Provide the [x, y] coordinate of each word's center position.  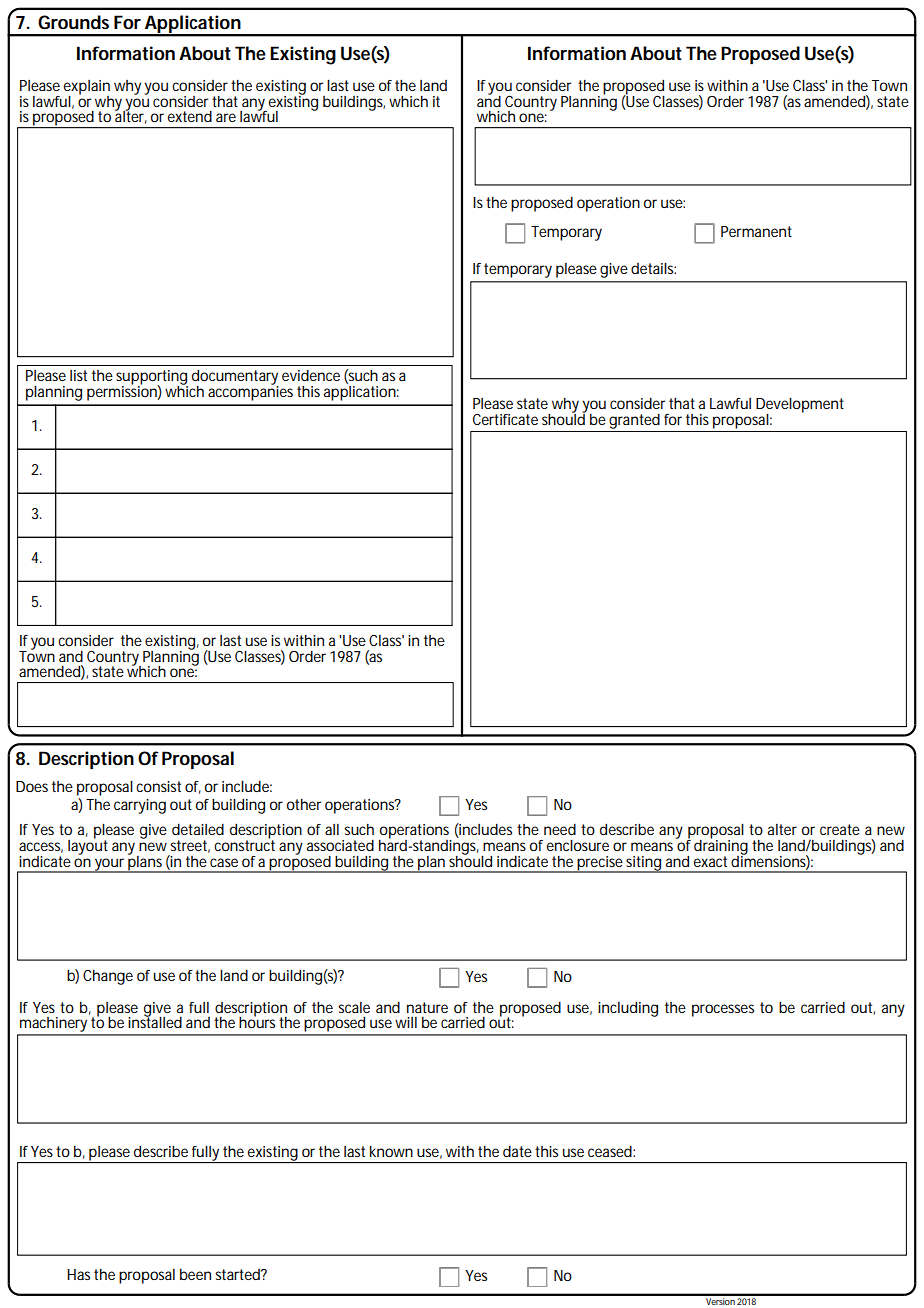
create [840, 829]
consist [158, 786]
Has [78, 1274]
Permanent [756, 231]
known [391, 1151]
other [304, 804]
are [226, 117]
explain [87, 88]
